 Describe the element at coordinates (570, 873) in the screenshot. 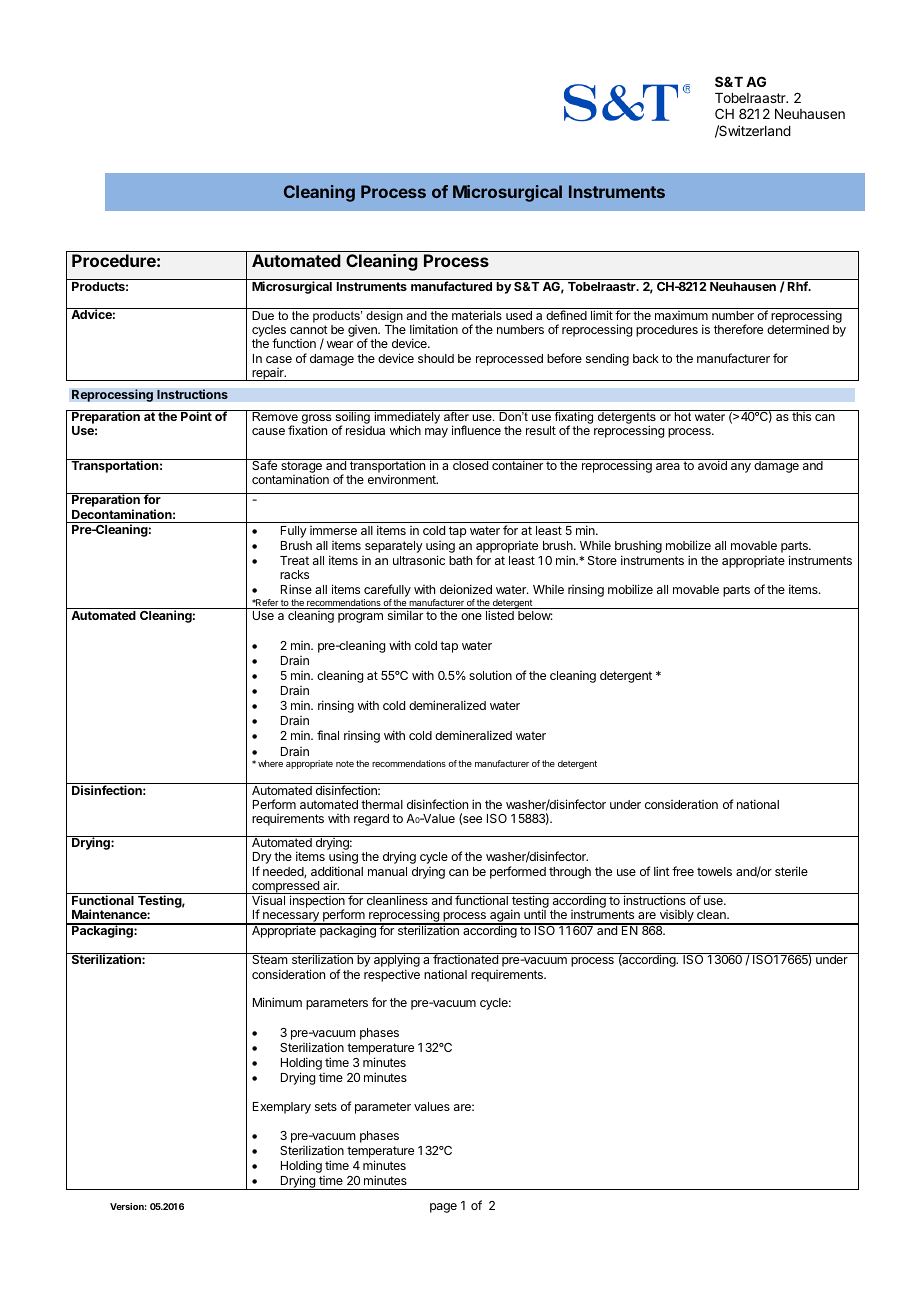

I see `through` at that location.
